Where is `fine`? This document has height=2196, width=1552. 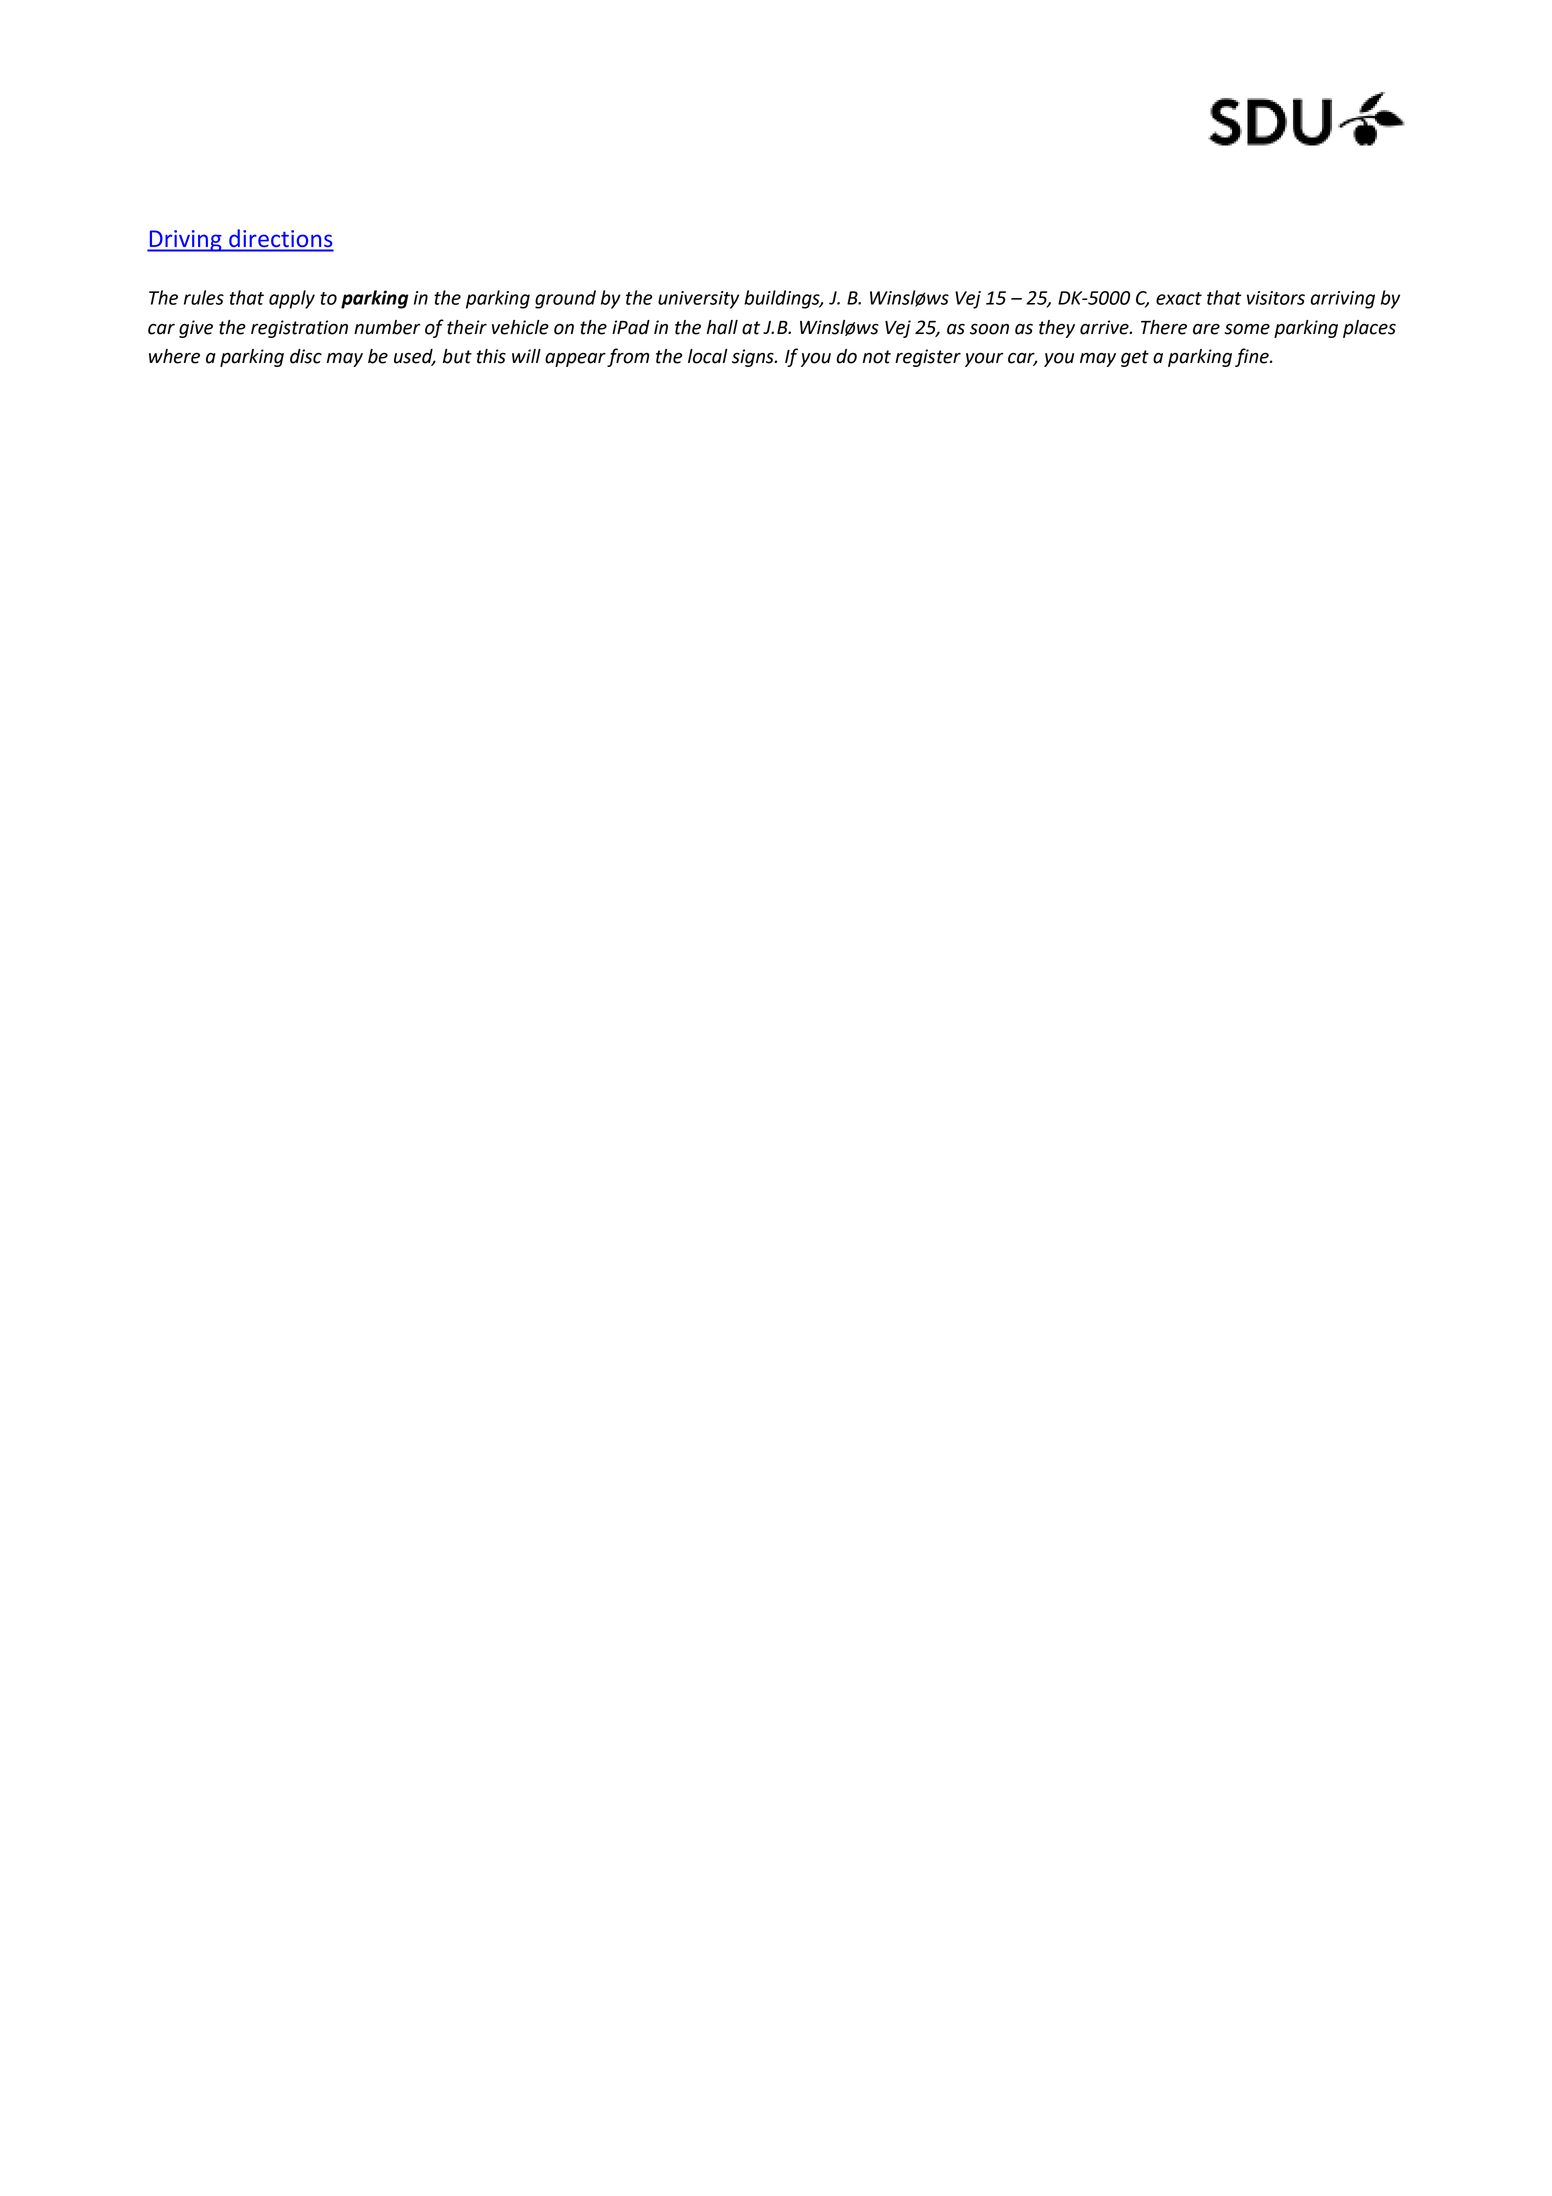 fine is located at coordinates (1253, 357).
